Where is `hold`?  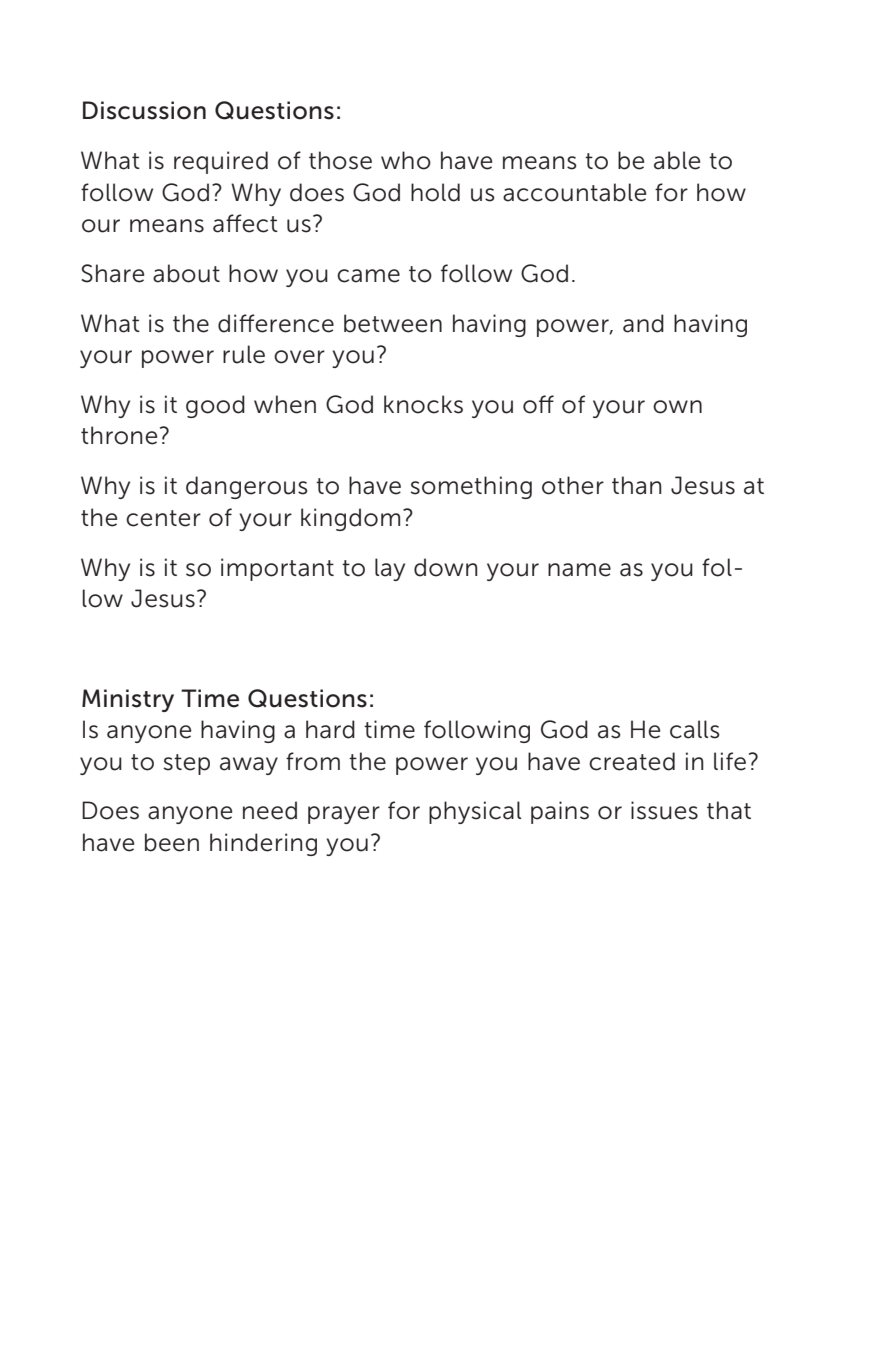
hold is located at coordinates (435, 192).
